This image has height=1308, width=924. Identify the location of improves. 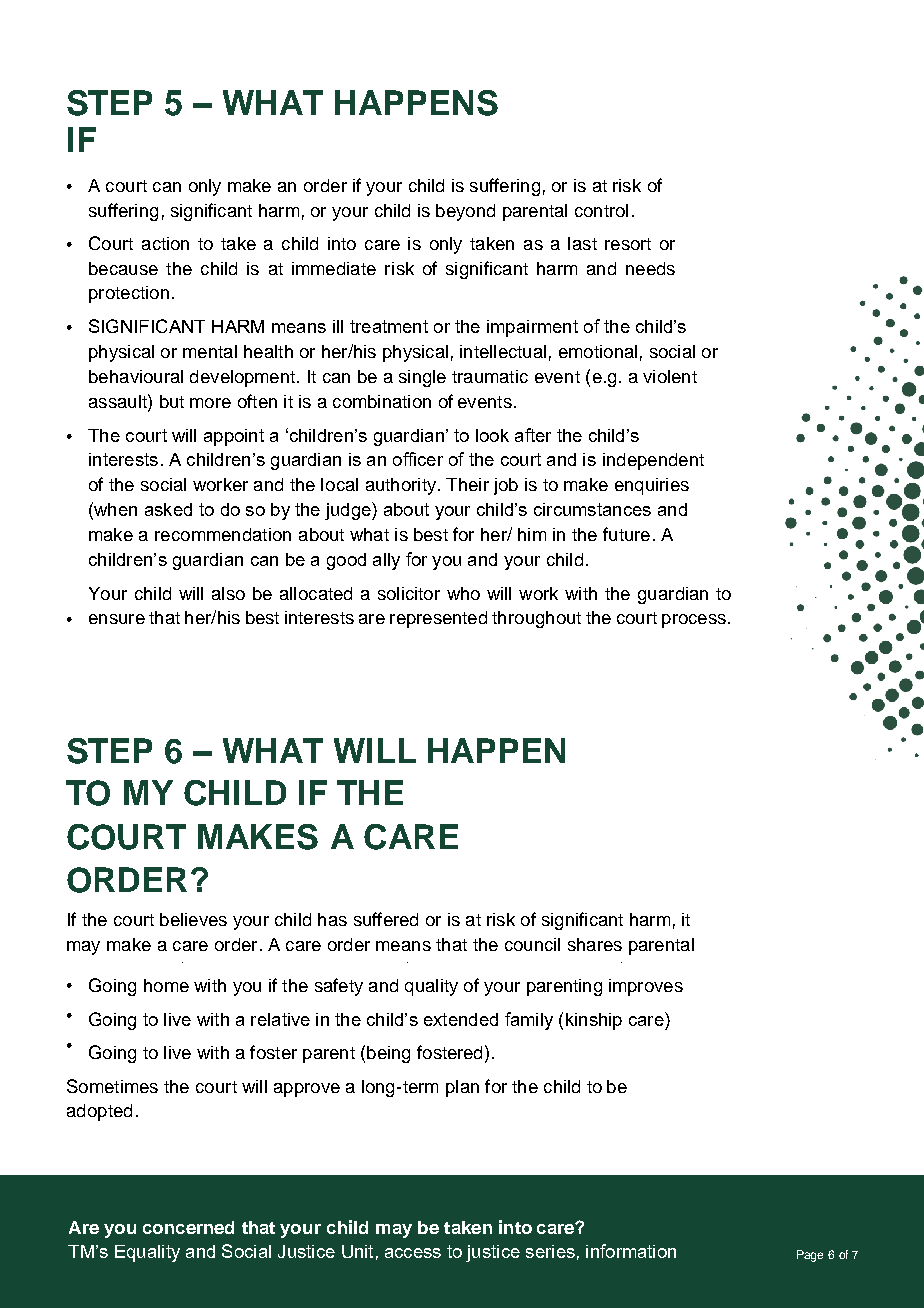
(646, 987).
